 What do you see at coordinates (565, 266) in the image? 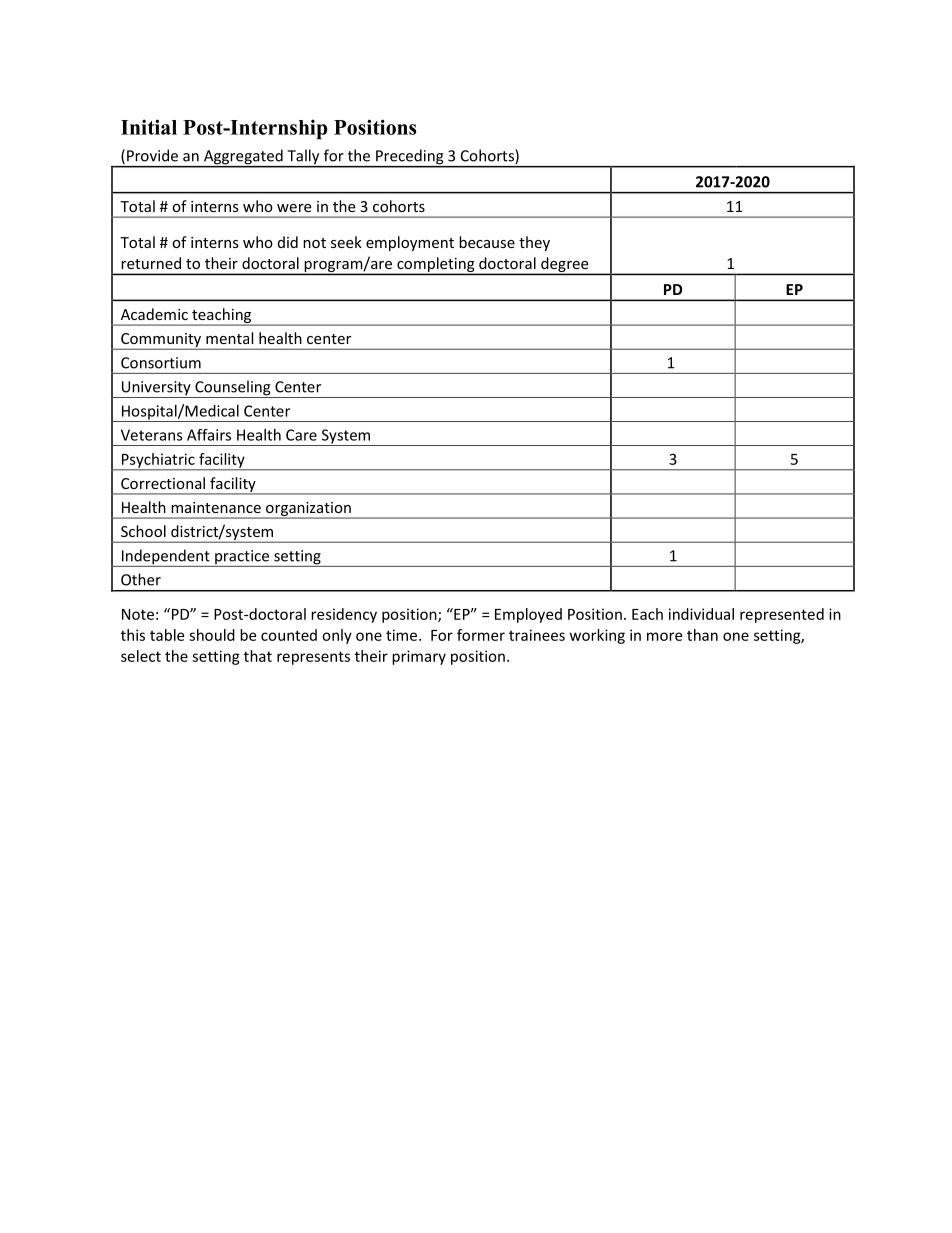
I see `degree` at bounding box center [565, 266].
